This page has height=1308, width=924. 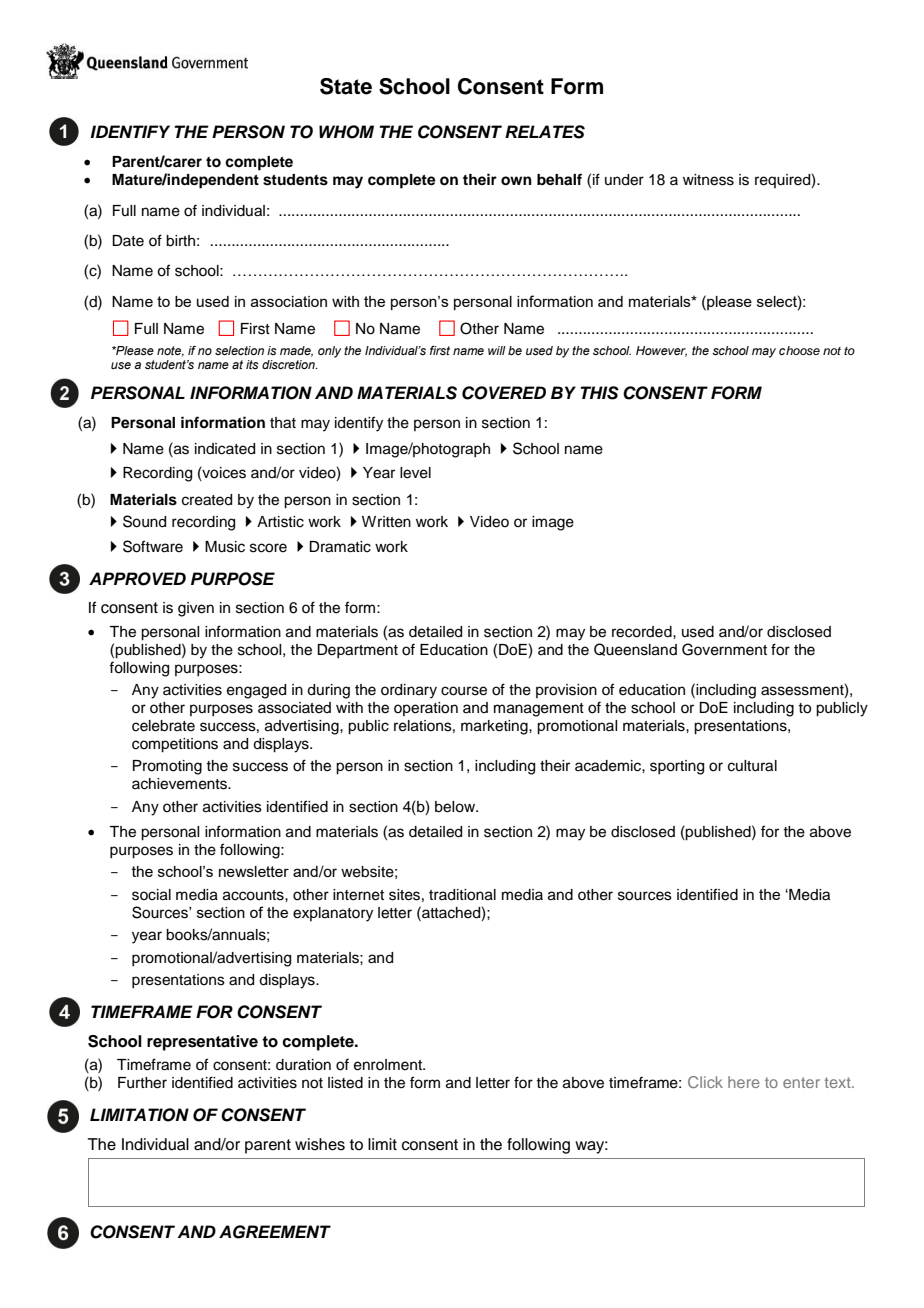 What do you see at coordinates (744, 1082) in the page?
I see `here` at bounding box center [744, 1082].
